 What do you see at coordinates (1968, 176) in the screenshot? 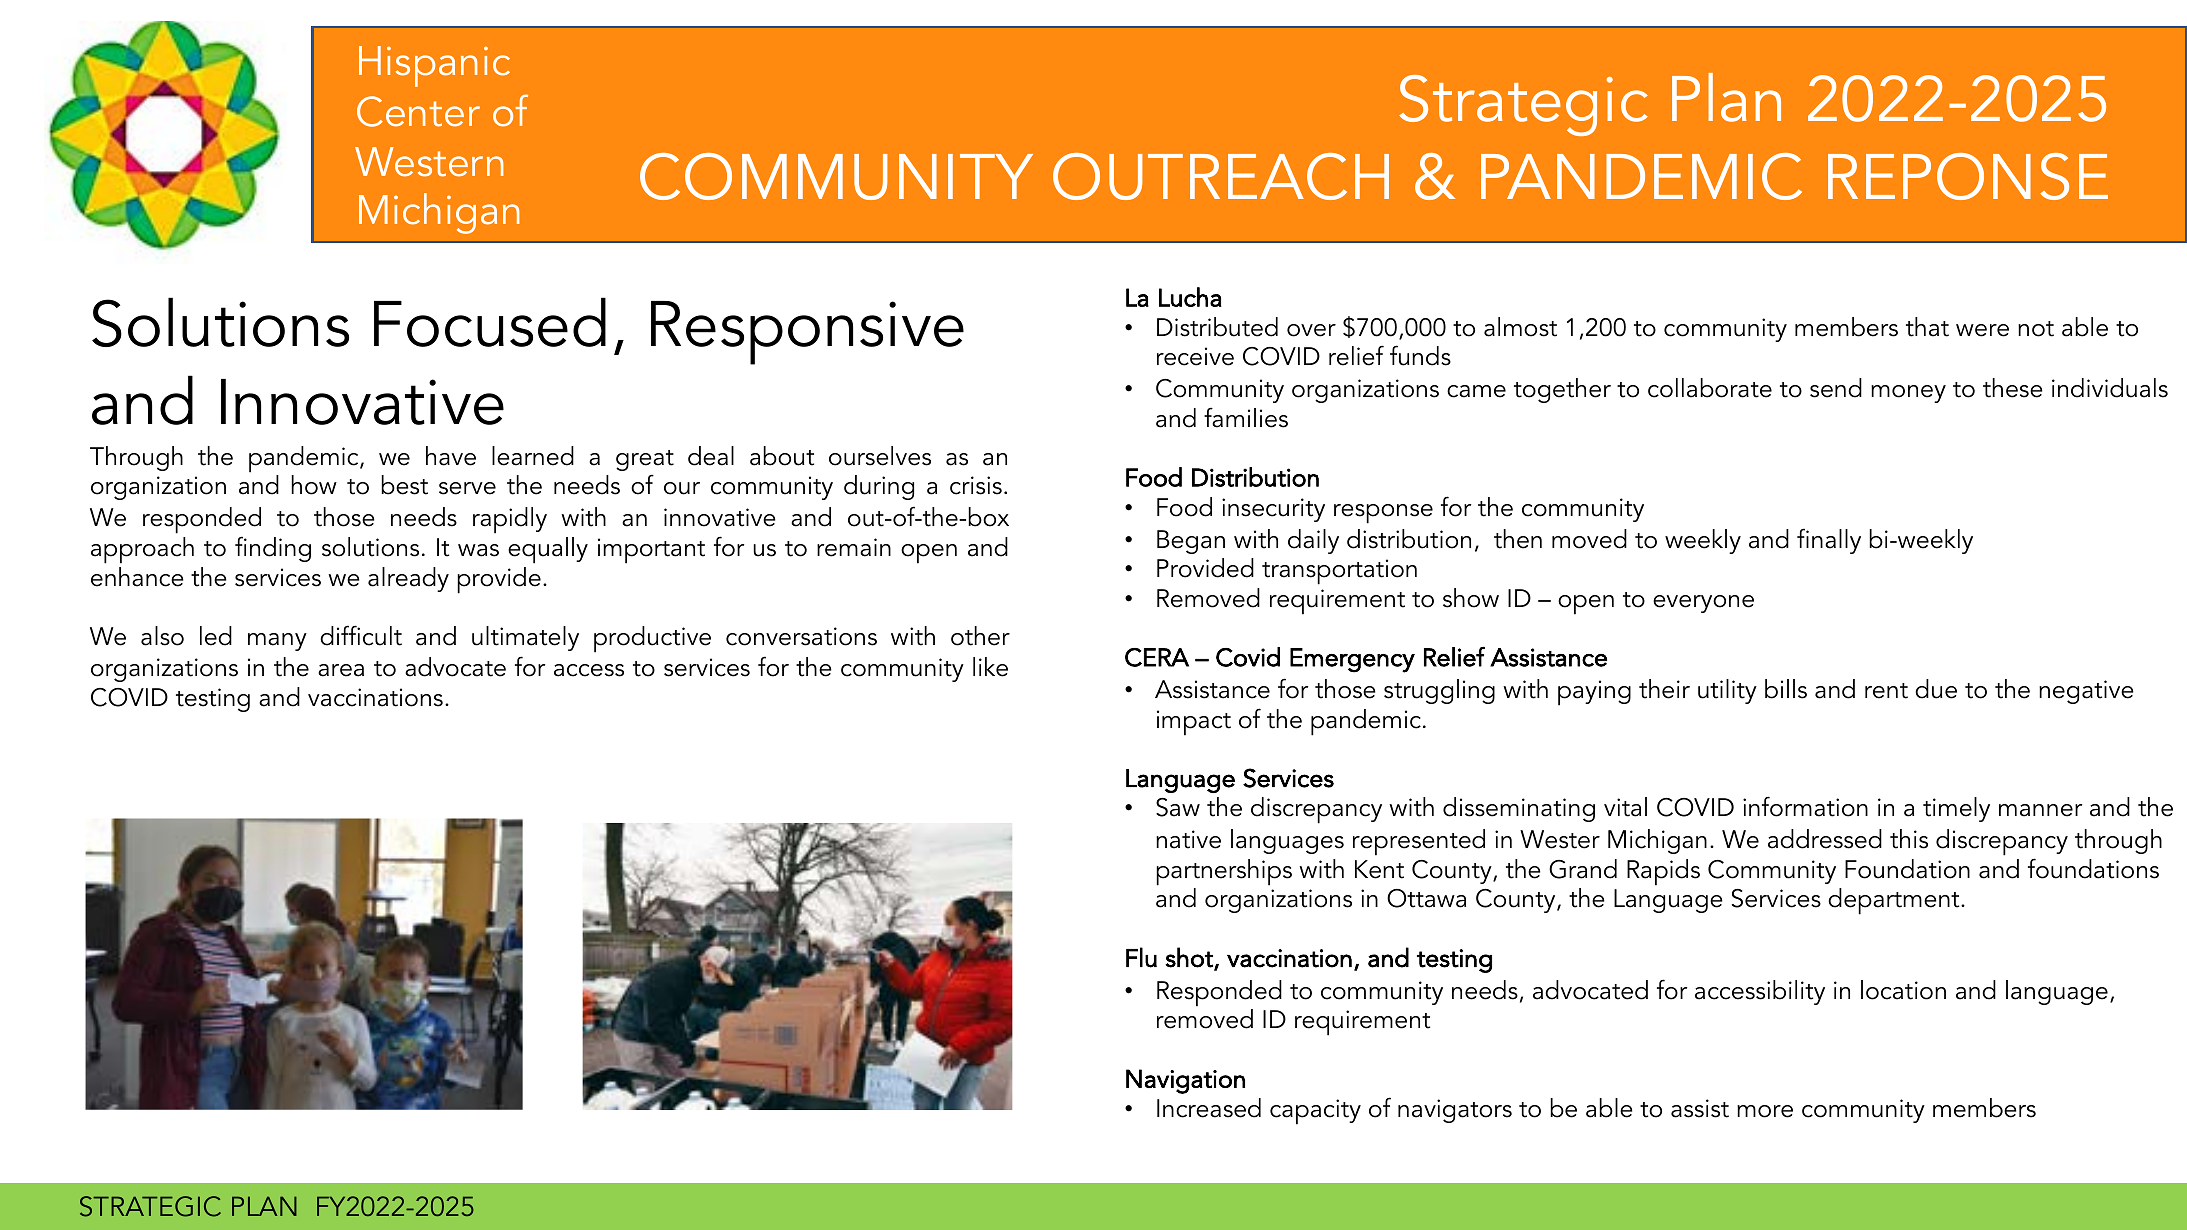
I see `REPONSE` at bounding box center [1968, 176].
